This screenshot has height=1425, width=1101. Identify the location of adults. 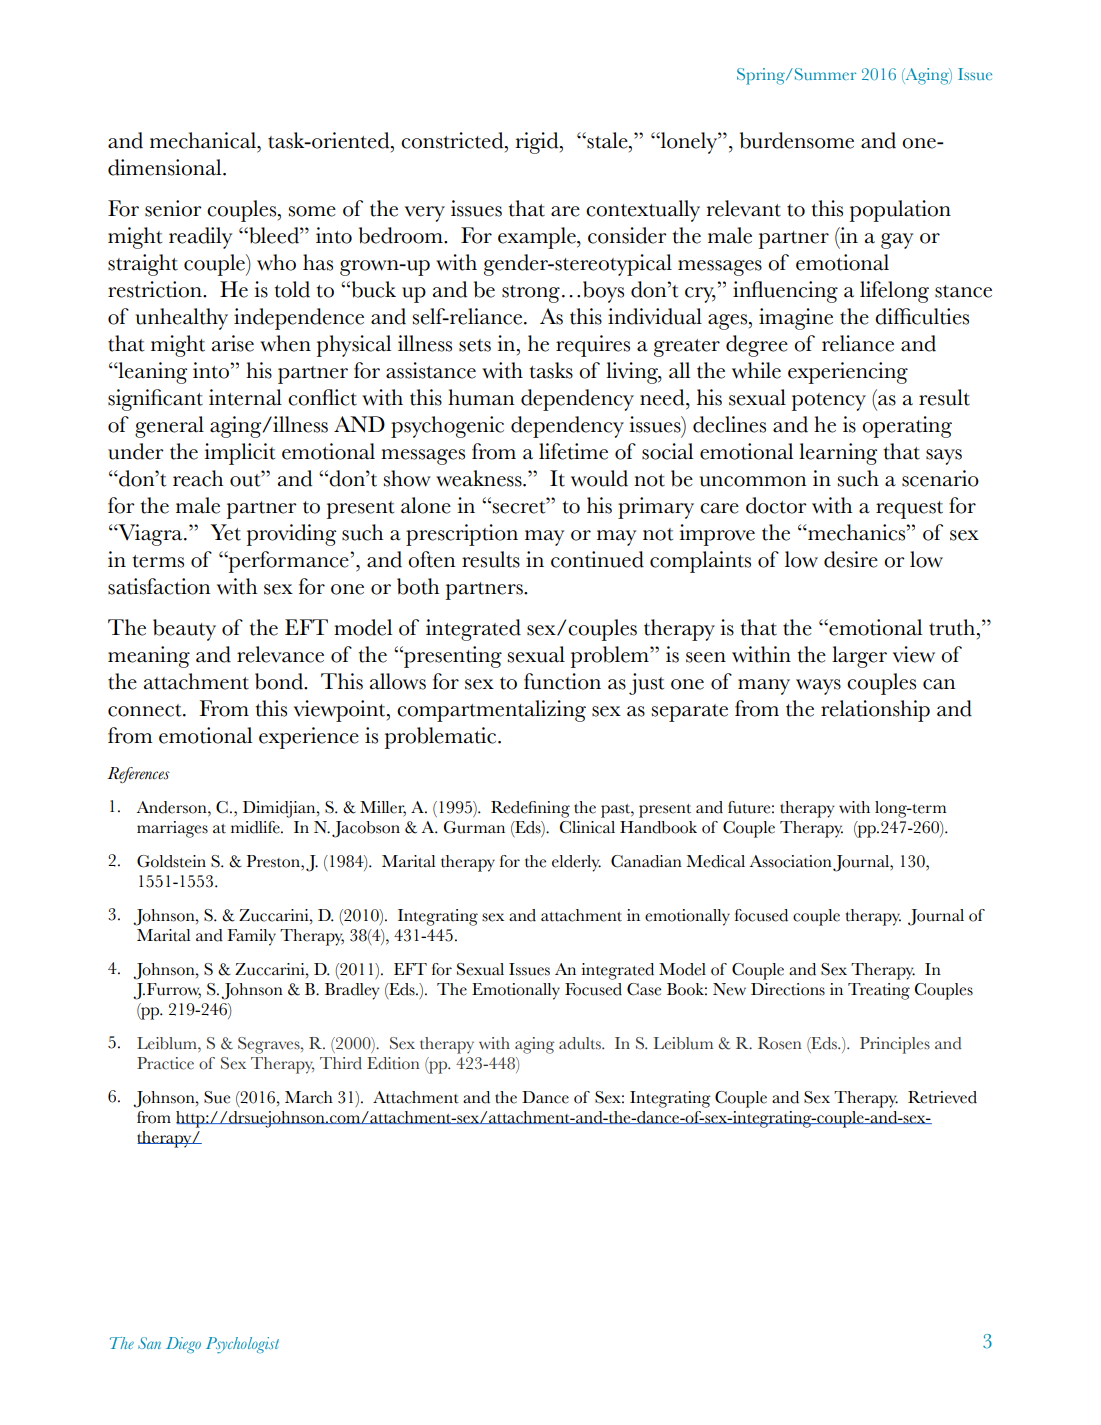
(581, 1043).
